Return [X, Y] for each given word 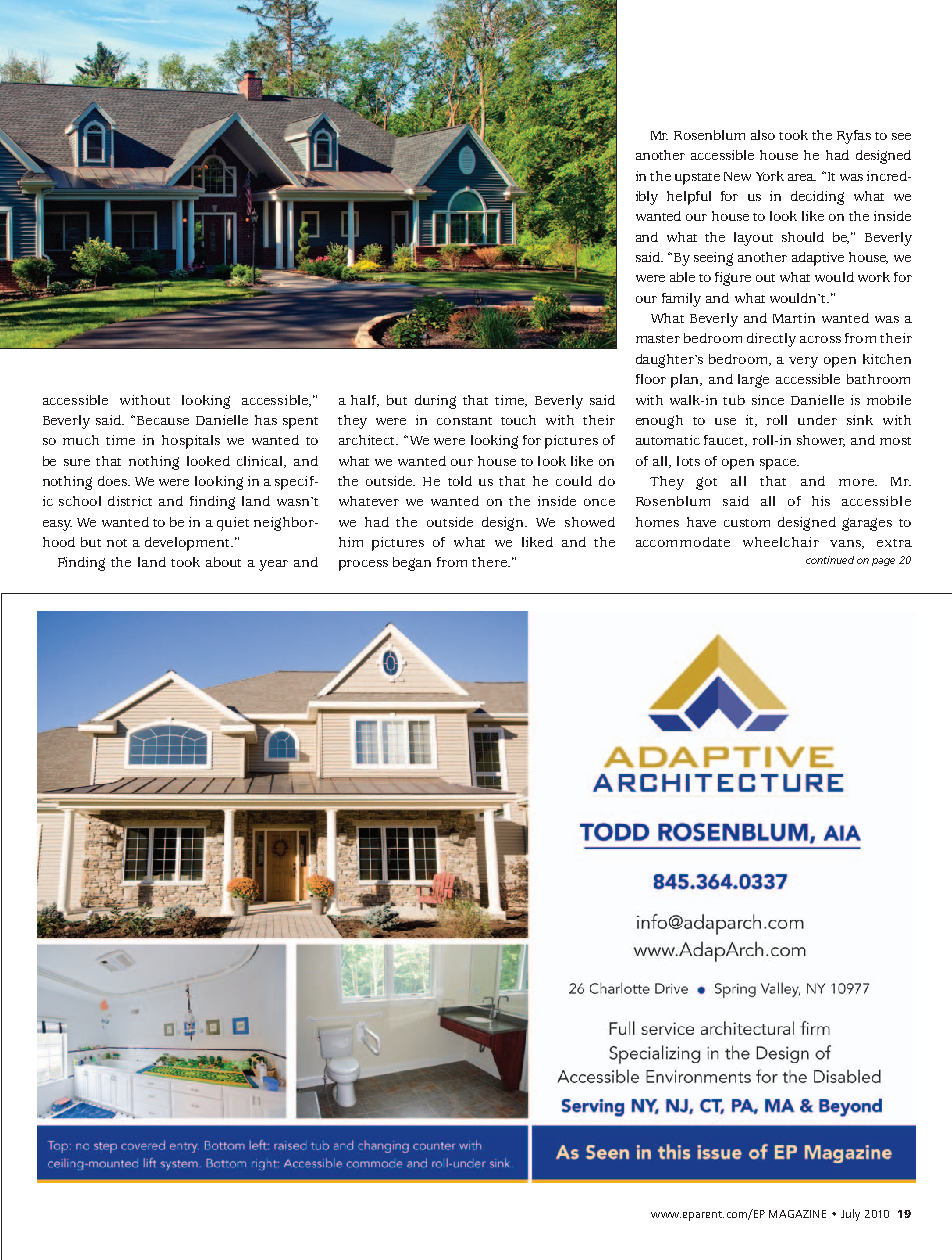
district [130, 501]
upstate [697, 179]
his [821, 501]
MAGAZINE [797, 1214]
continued [830, 560]
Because [163, 420]
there [491, 562]
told [460, 481]
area [802, 177]
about [223, 562]
